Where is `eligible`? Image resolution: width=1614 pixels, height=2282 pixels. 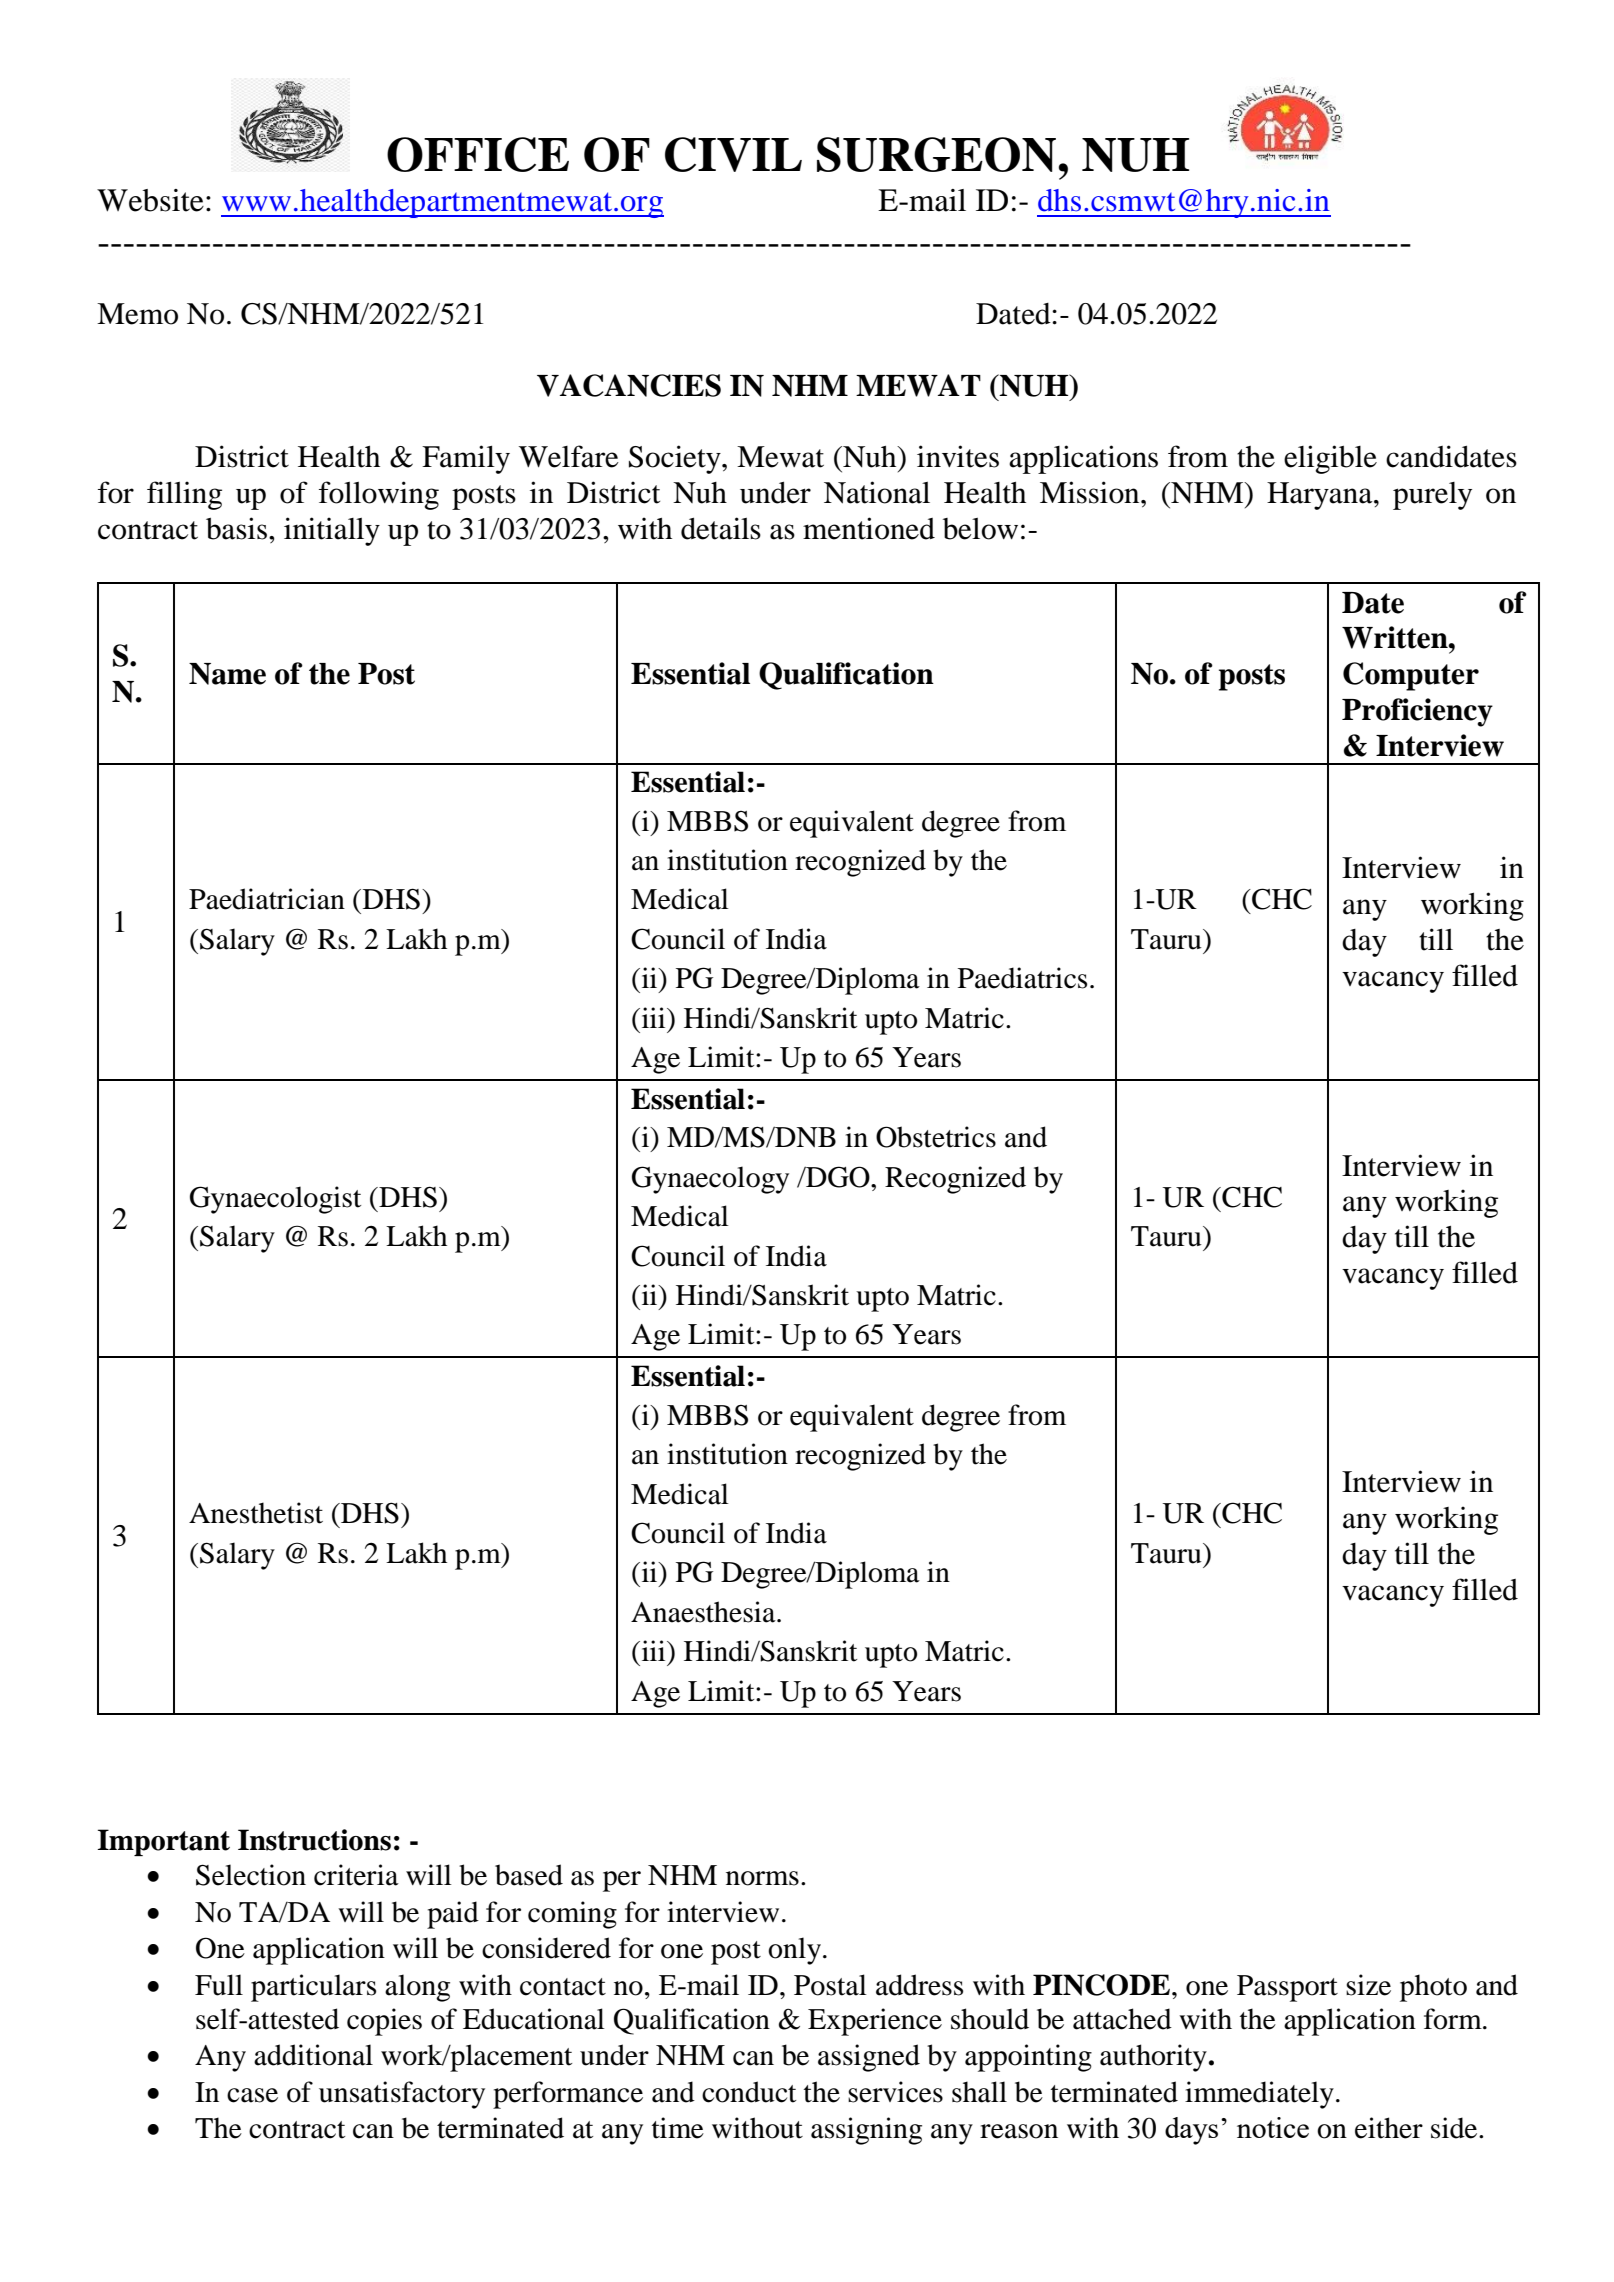
eligible is located at coordinates (1330, 459).
